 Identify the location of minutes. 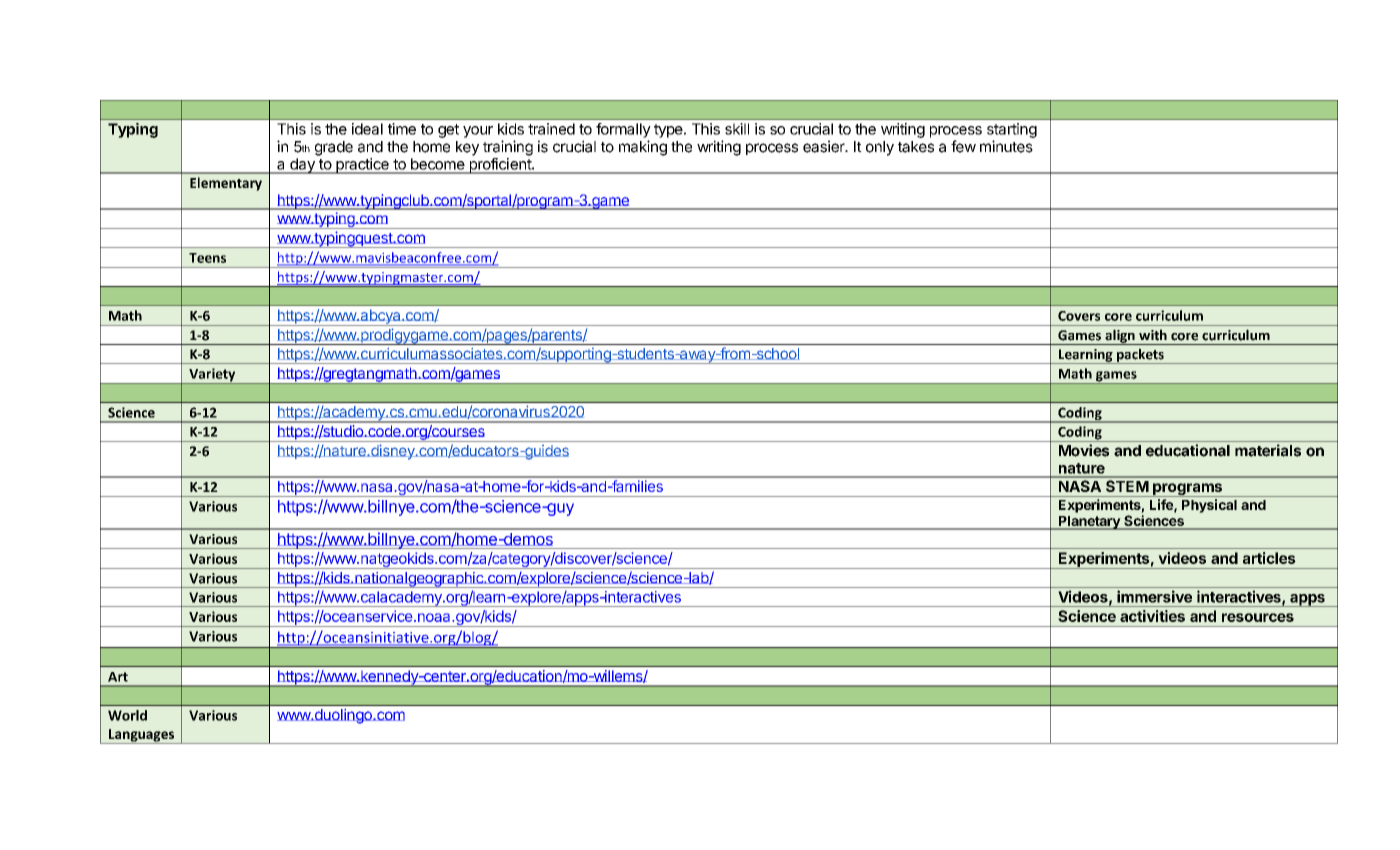
(1006, 146).
